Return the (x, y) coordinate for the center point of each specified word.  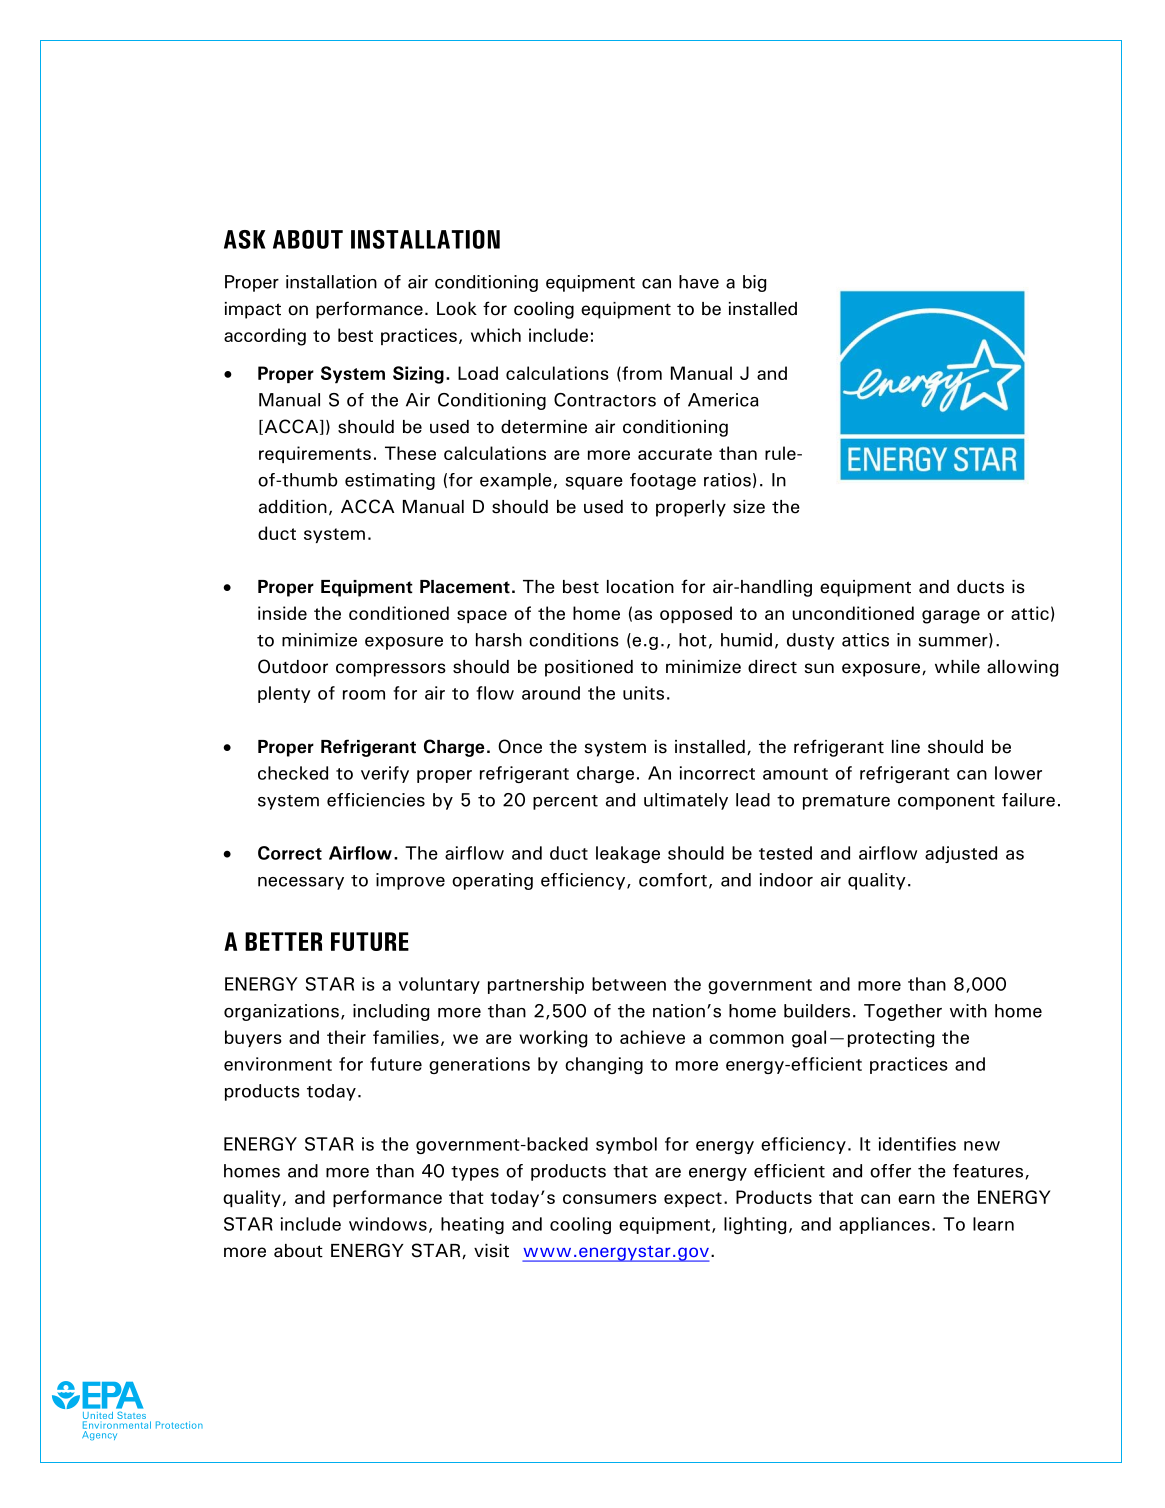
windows (388, 1224)
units (643, 693)
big (754, 283)
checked (293, 773)
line (906, 747)
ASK (244, 239)
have (699, 282)
